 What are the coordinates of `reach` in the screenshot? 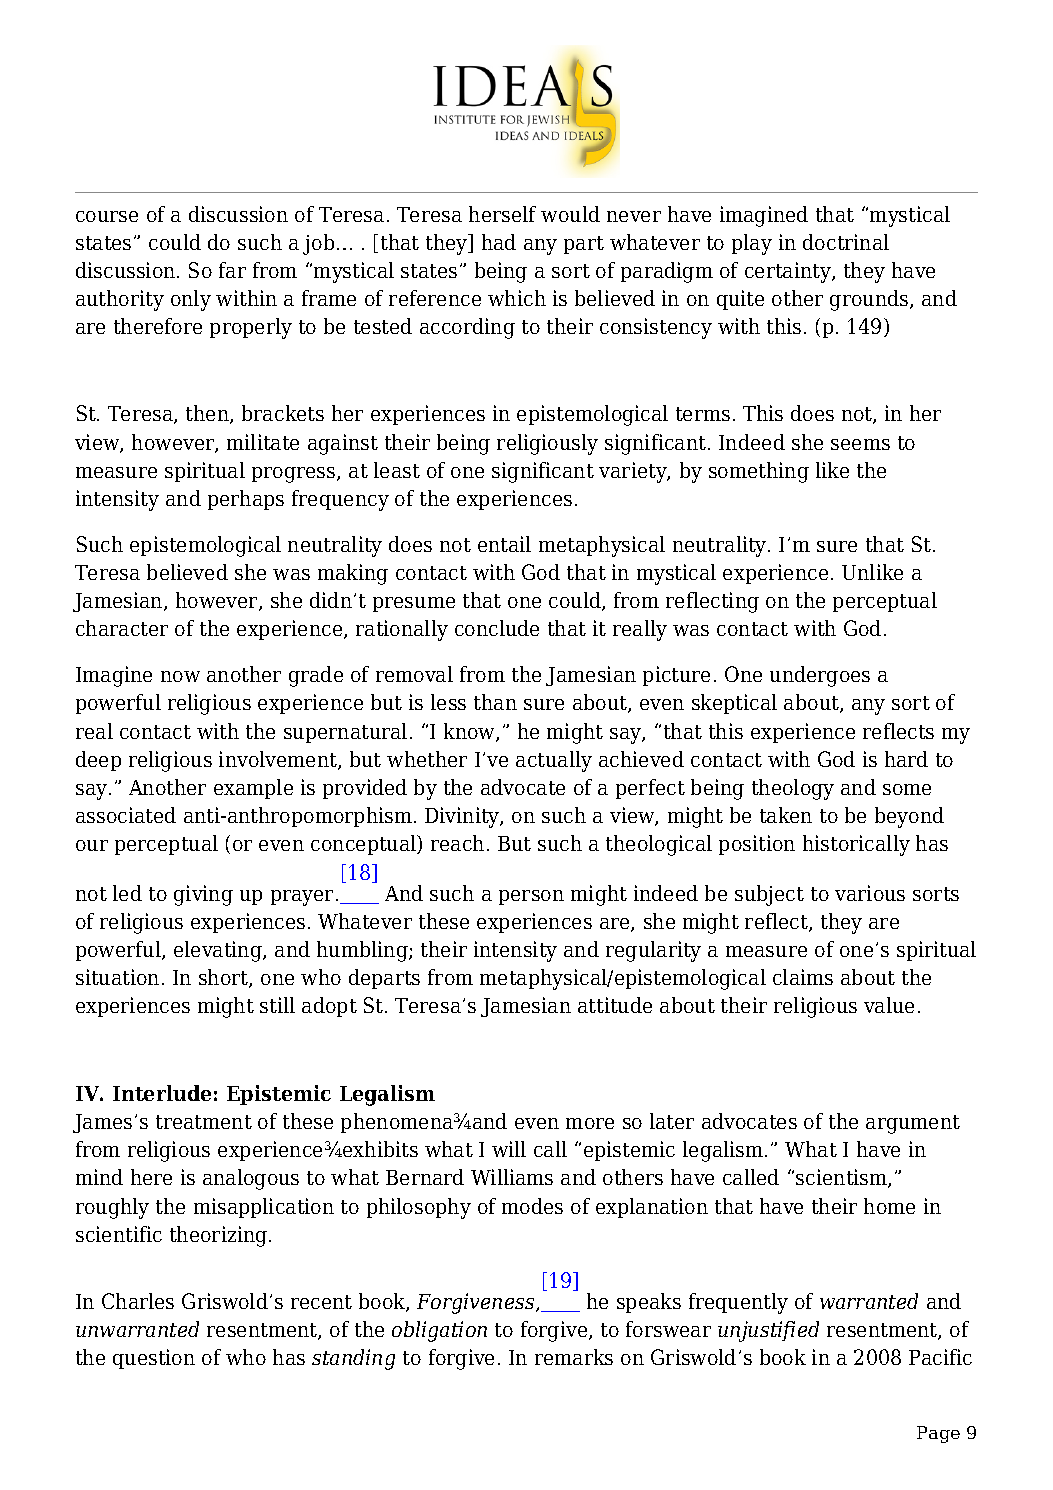 It's located at (457, 843).
